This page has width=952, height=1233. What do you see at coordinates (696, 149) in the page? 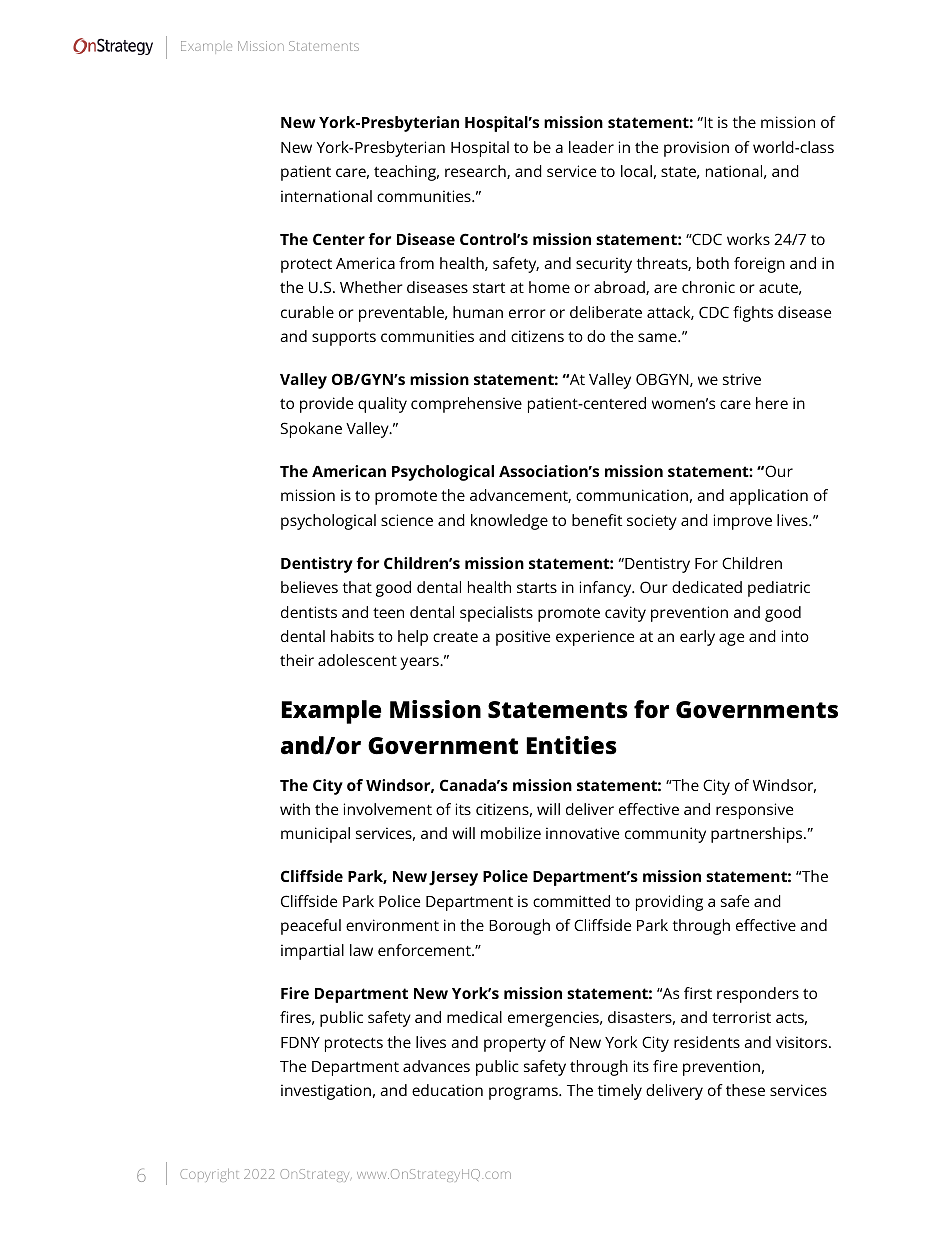
I see `provision` at bounding box center [696, 149].
